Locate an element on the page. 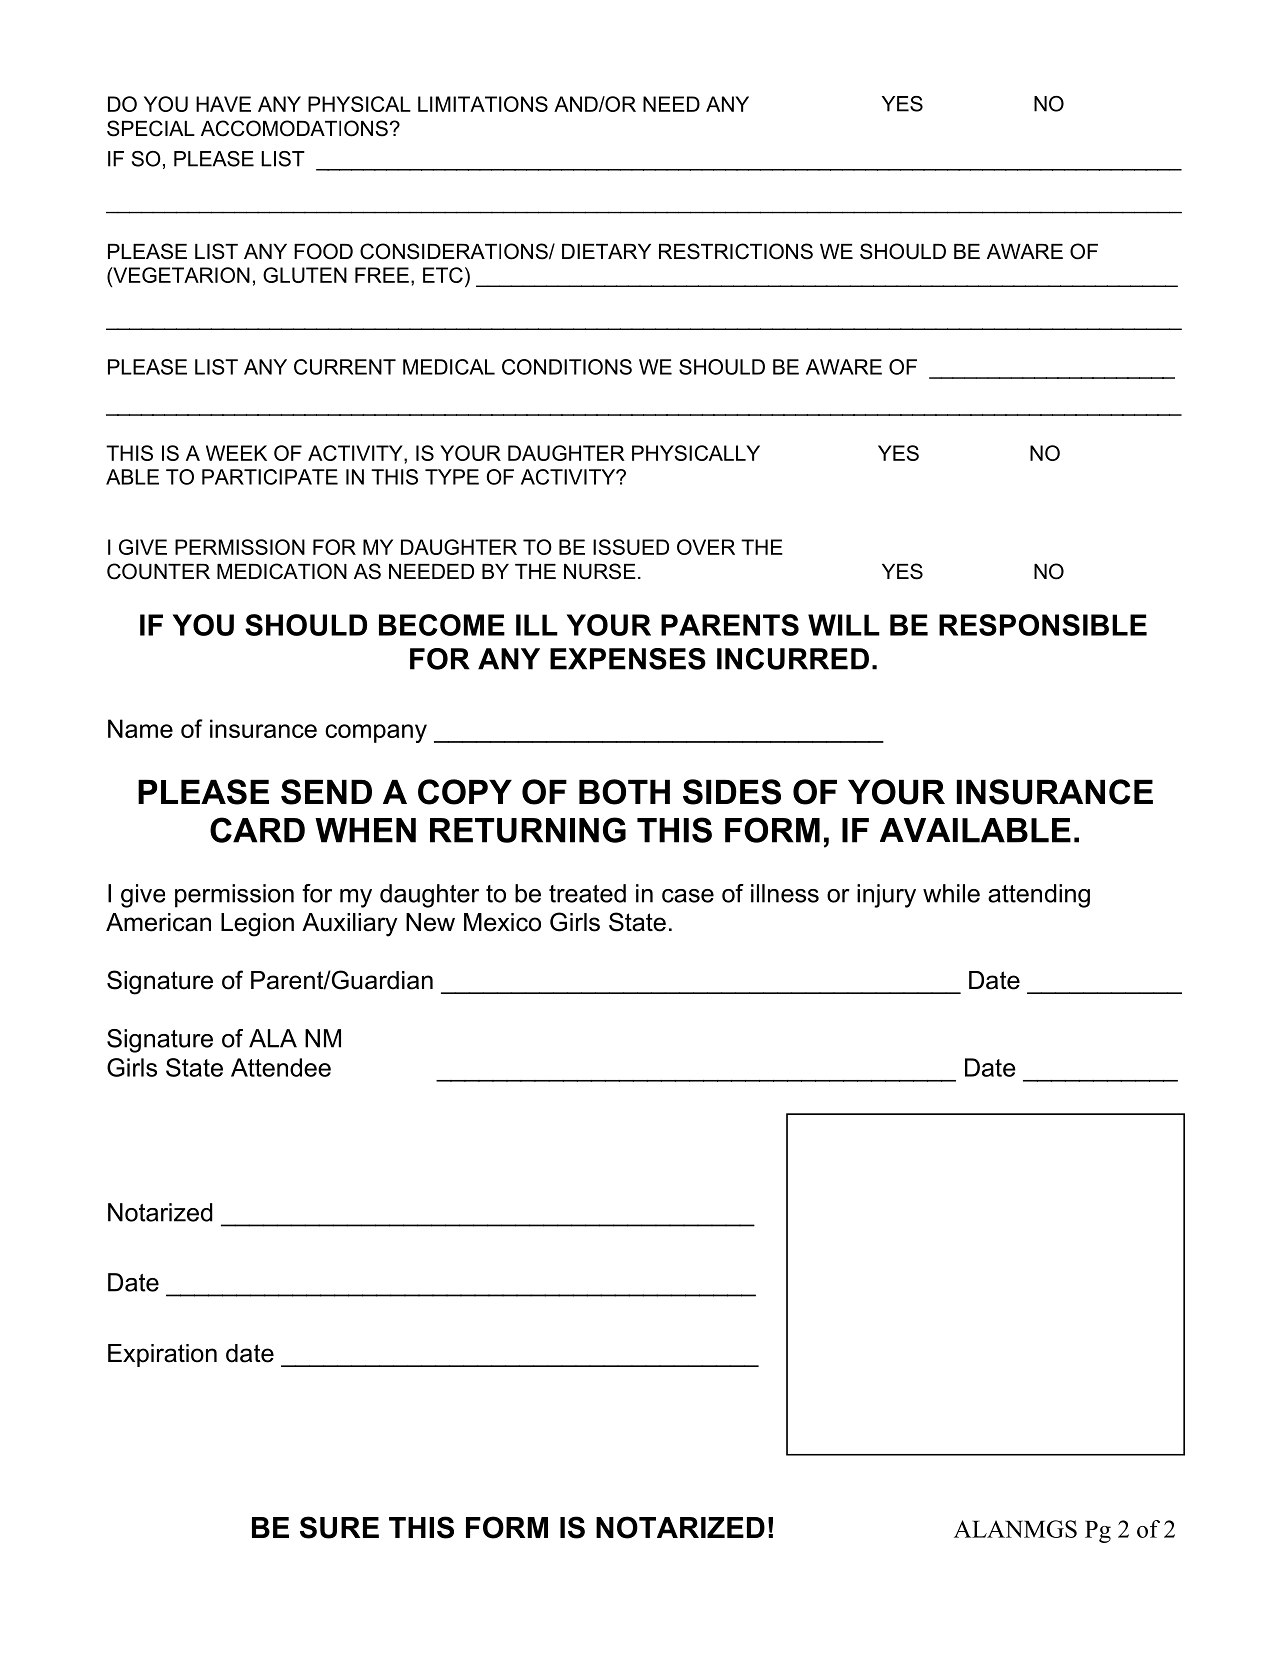 The height and width of the document is (1665, 1286). RESTRICTIONS is located at coordinates (736, 251).
